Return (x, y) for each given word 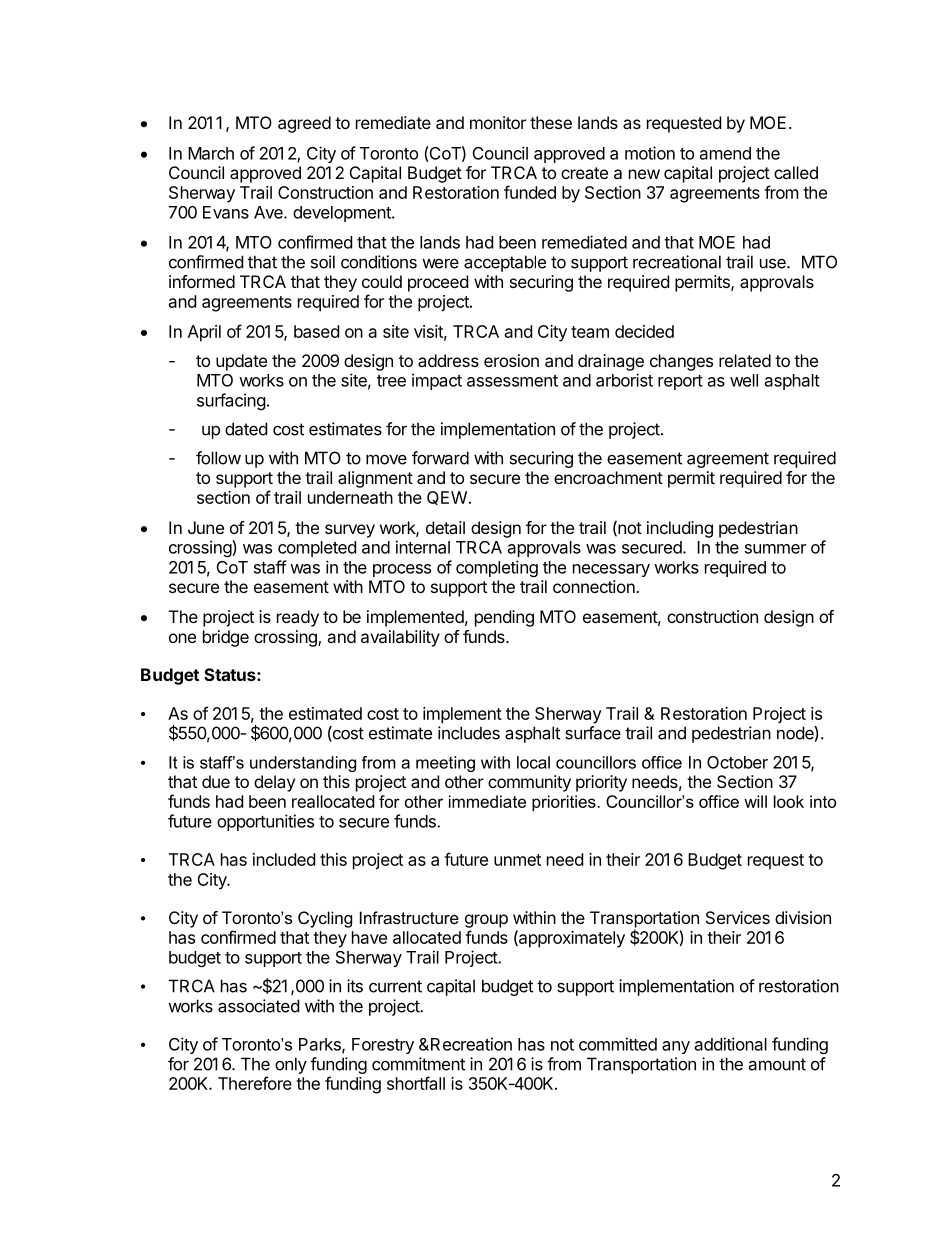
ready (298, 618)
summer (775, 549)
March (211, 153)
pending (504, 618)
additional (731, 1044)
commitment (418, 1064)
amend (725, 153)
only (291, 1065)
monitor (498, 122)
